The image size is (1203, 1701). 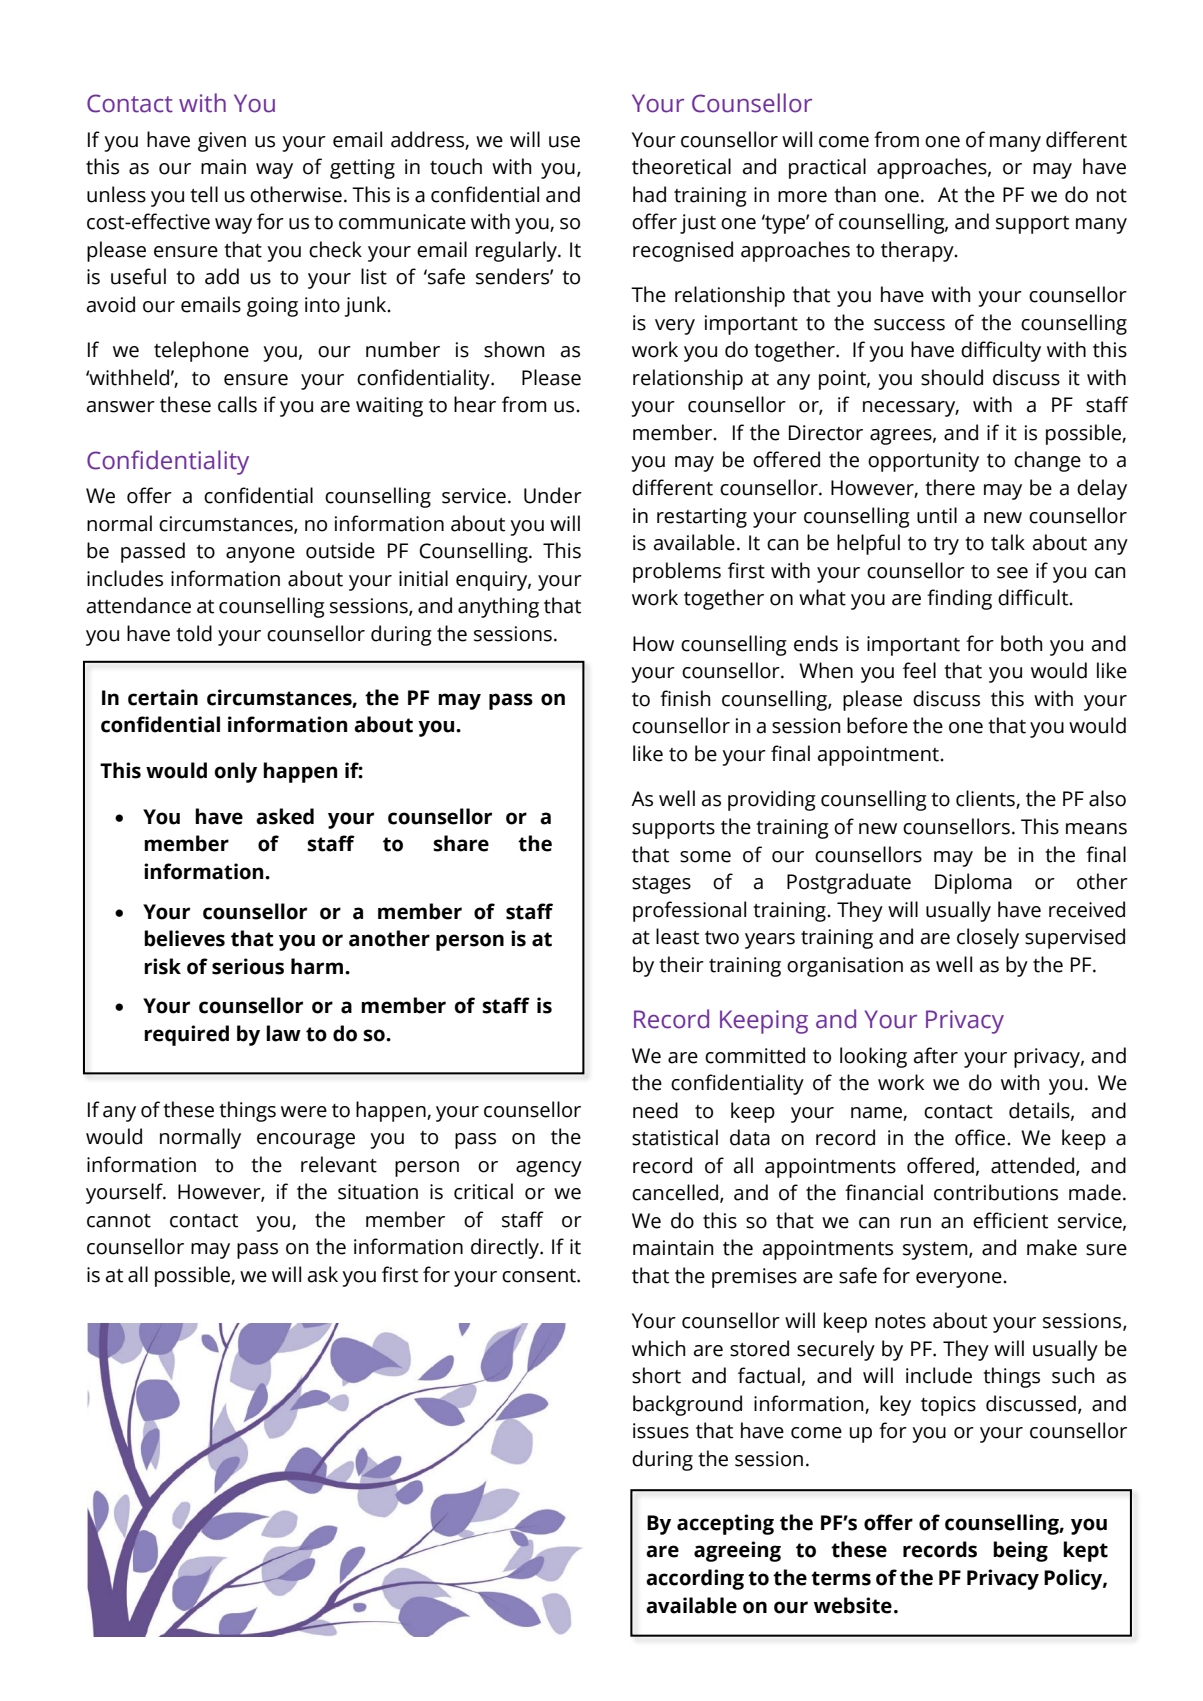 I want to click on than, so click(x=855, y=194).
